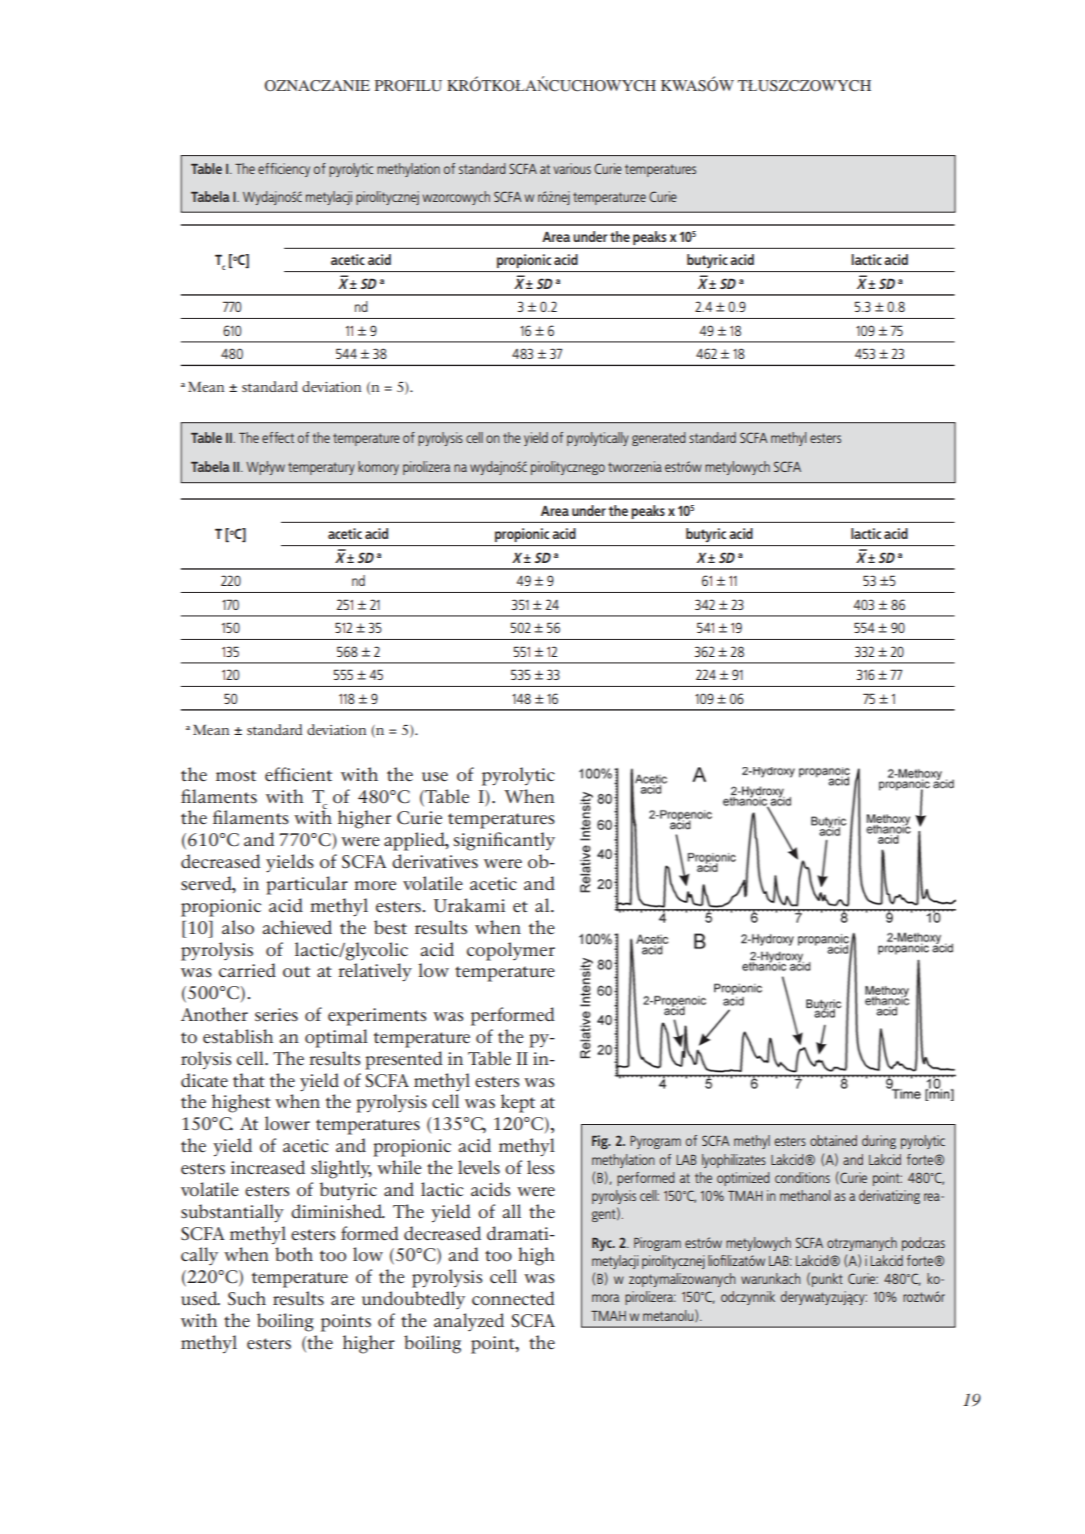  Describe the element at coordinates (435, 861) in the page. I see `derivatives` at that location.
